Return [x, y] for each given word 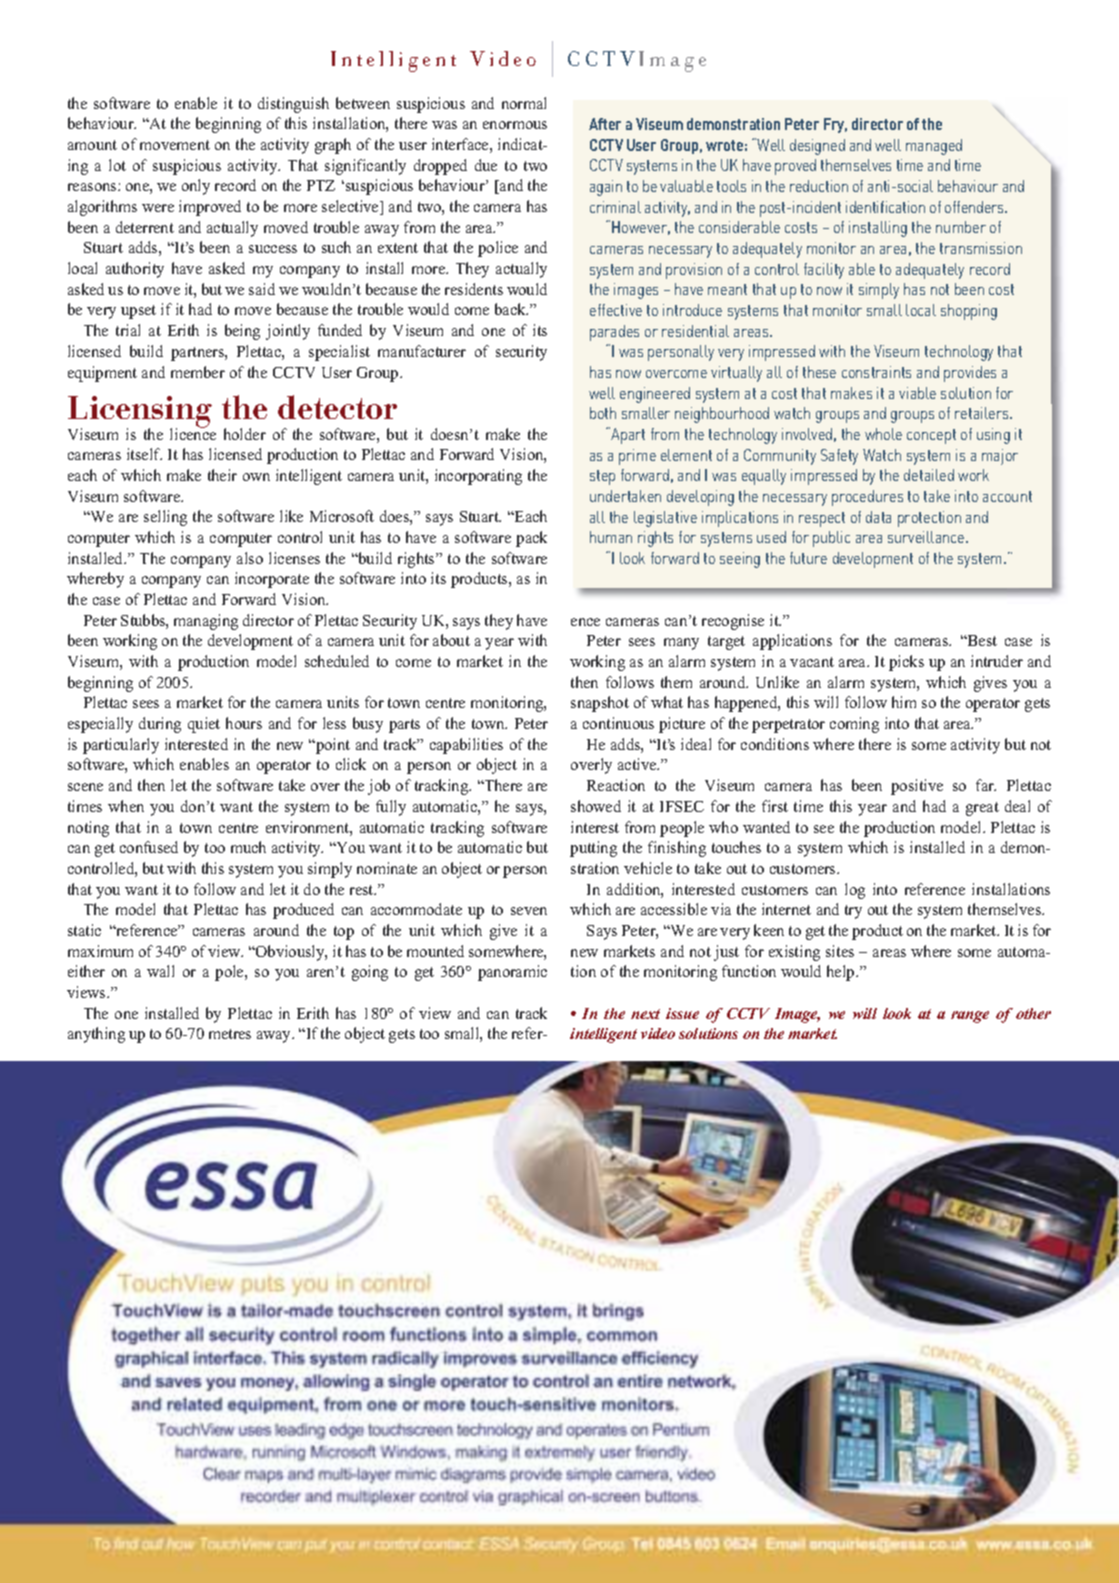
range [970, 1017]
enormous [515, 125]
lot [117, 165]
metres [230, 1034]
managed [934, 147]
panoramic [512, 973]
